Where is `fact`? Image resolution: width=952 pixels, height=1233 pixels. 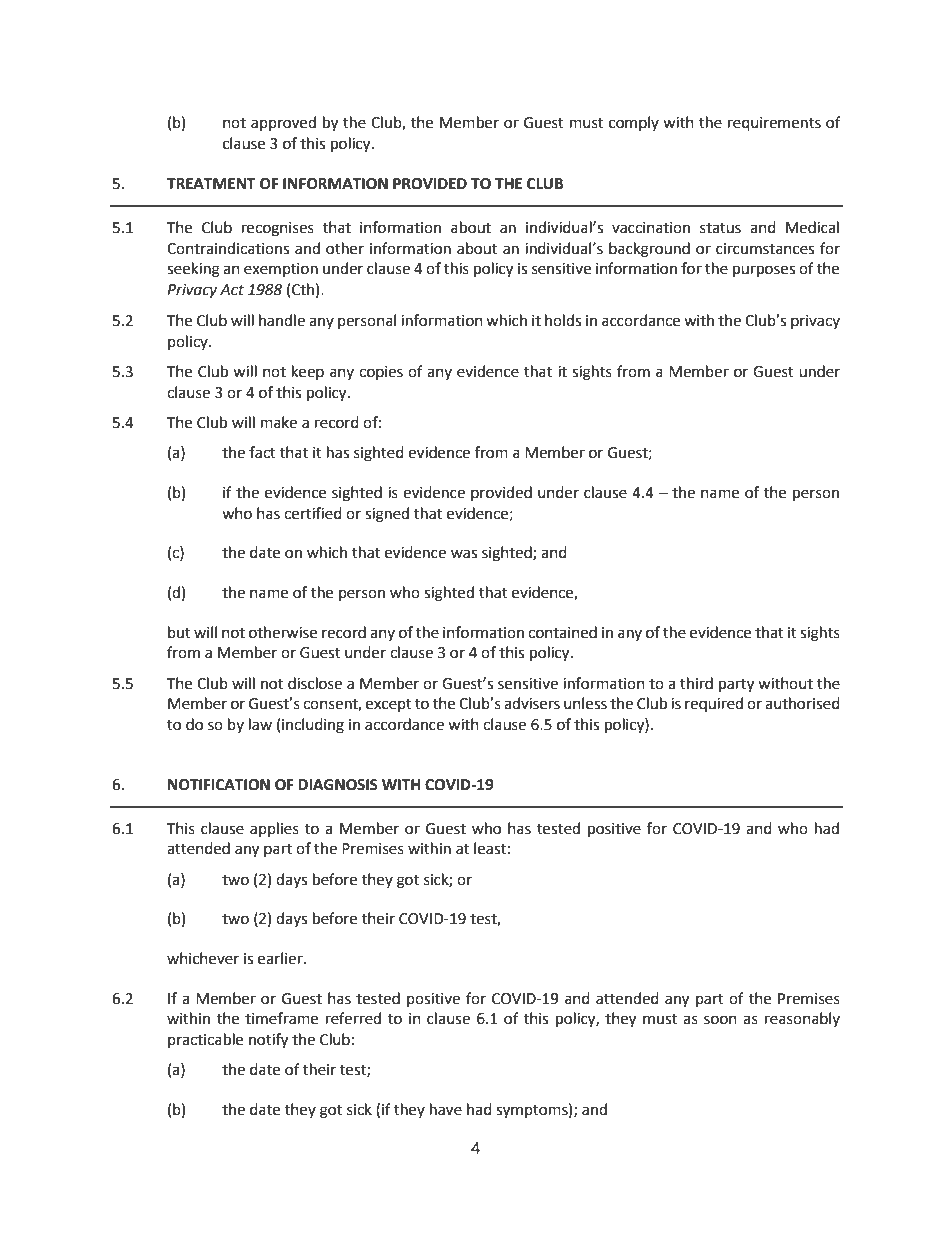
fact is located at coordinates (262, 452).
